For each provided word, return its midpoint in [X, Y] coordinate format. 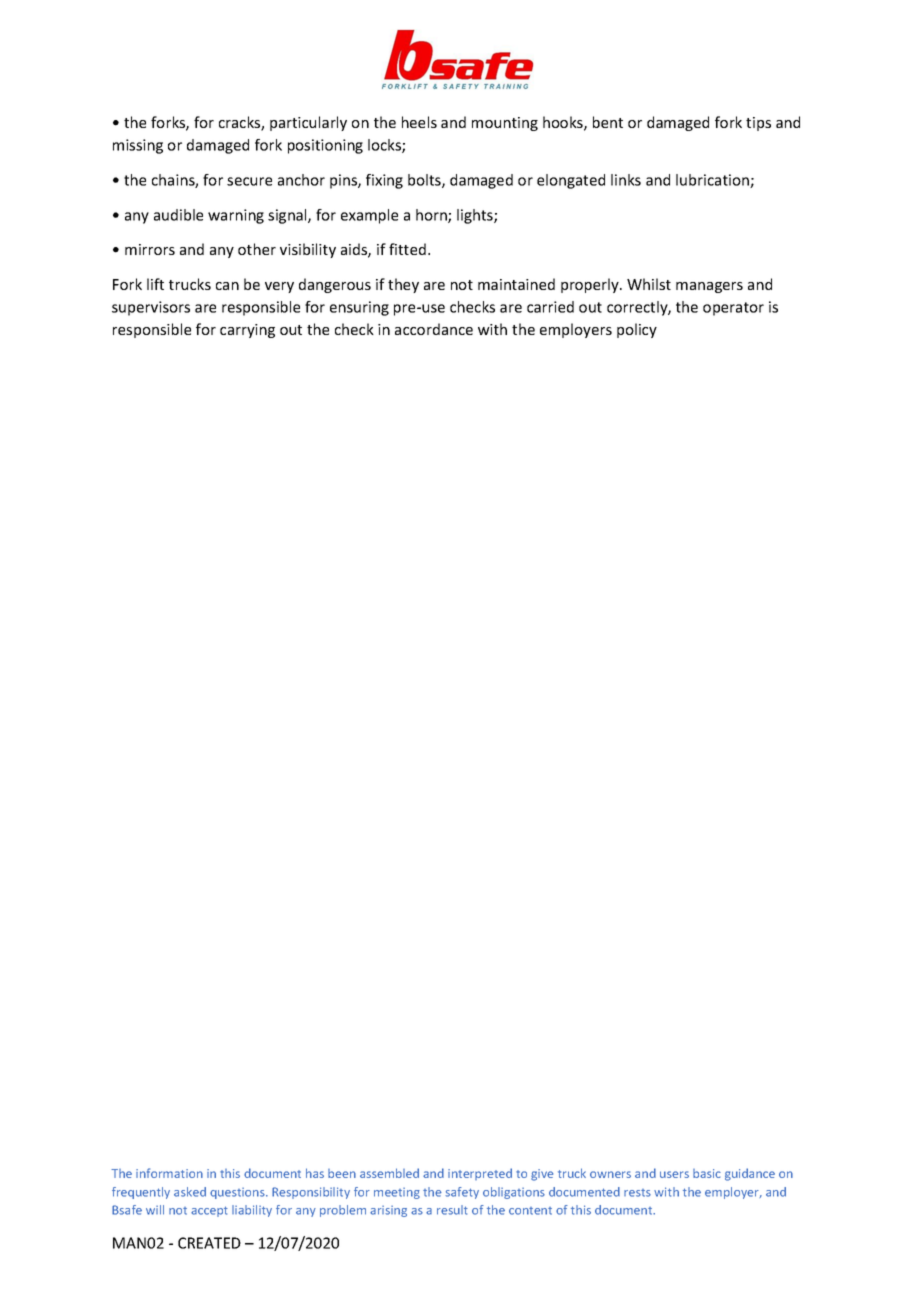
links [626, 180]
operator [733, 309]
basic [707, 1173]
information [169, 1173]
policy [637, 330]
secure [249, 181]
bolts [425, 181]
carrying [247, 331]
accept [209, 1211]
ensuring [359, 308]
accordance [434, 329]
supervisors [151, 308]
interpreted [480, 1174]
